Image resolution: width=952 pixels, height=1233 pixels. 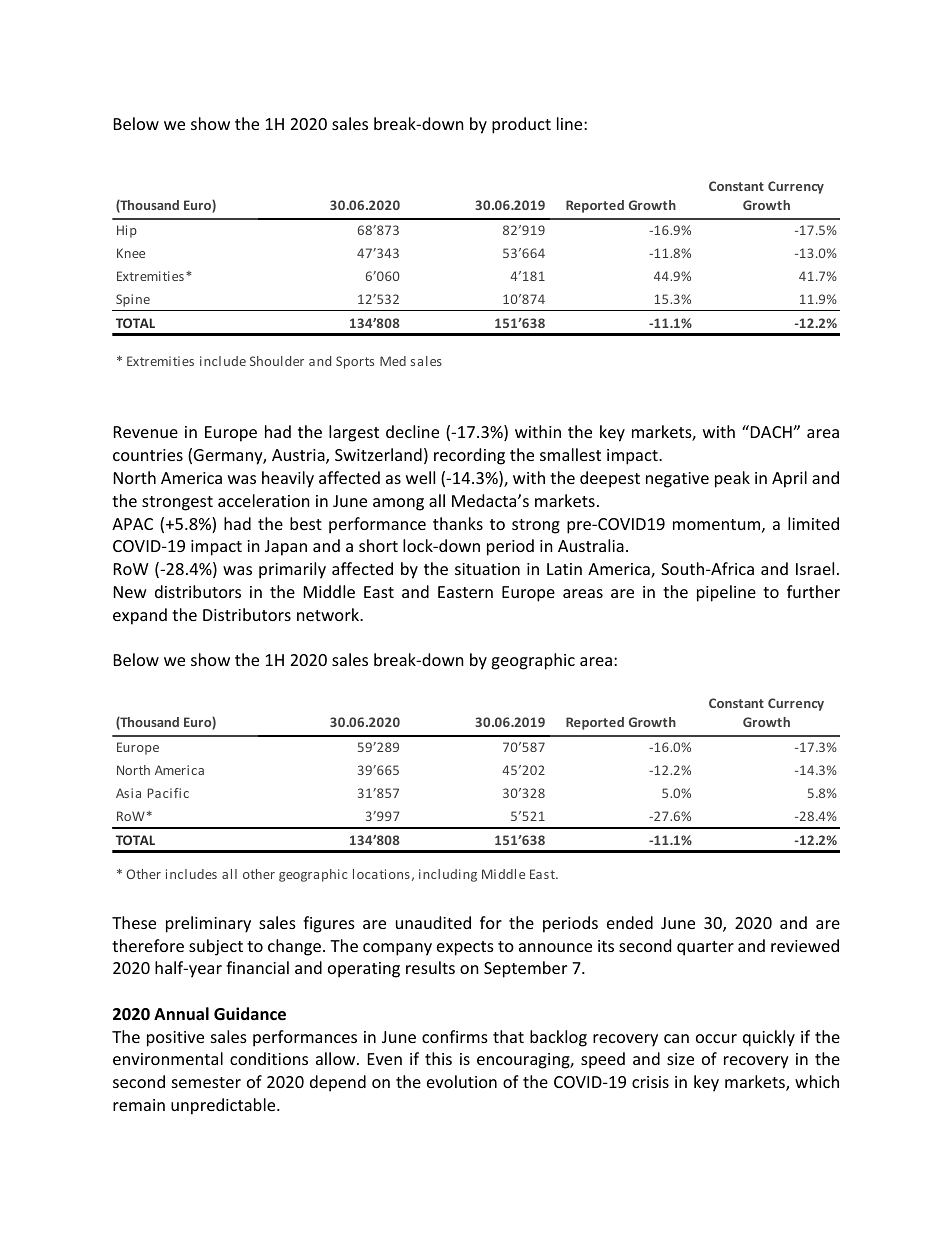 I want to click on DACH, so click(x=772, y=432).
